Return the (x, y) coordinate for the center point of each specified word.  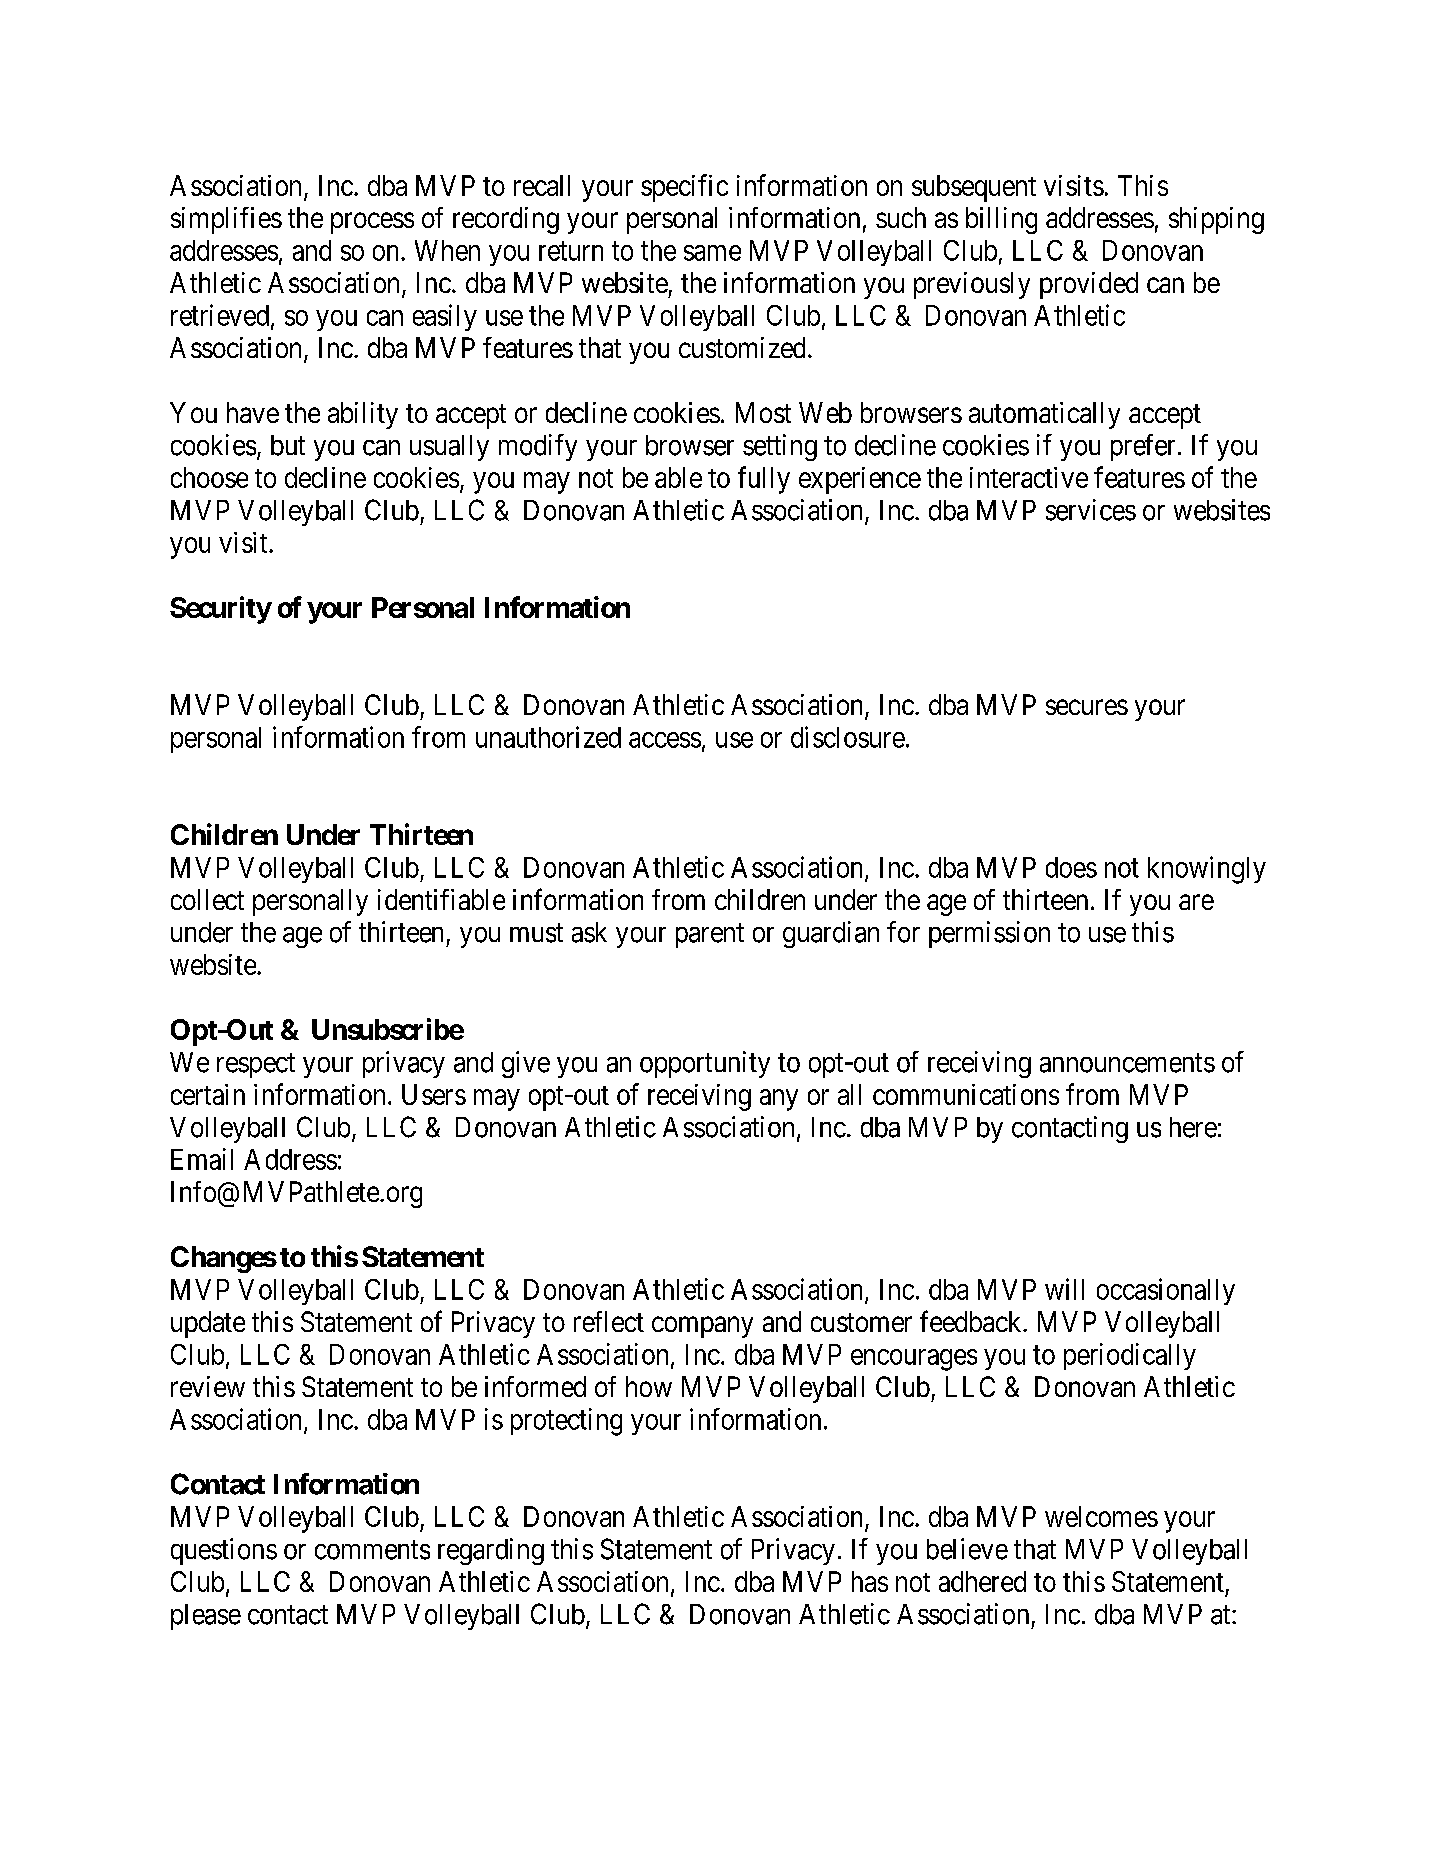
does (1071, 867)
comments (372, 1550)
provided (1089, 285)
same (712, 253)
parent (710, 936)
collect (207, 899)
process (372, 223)
